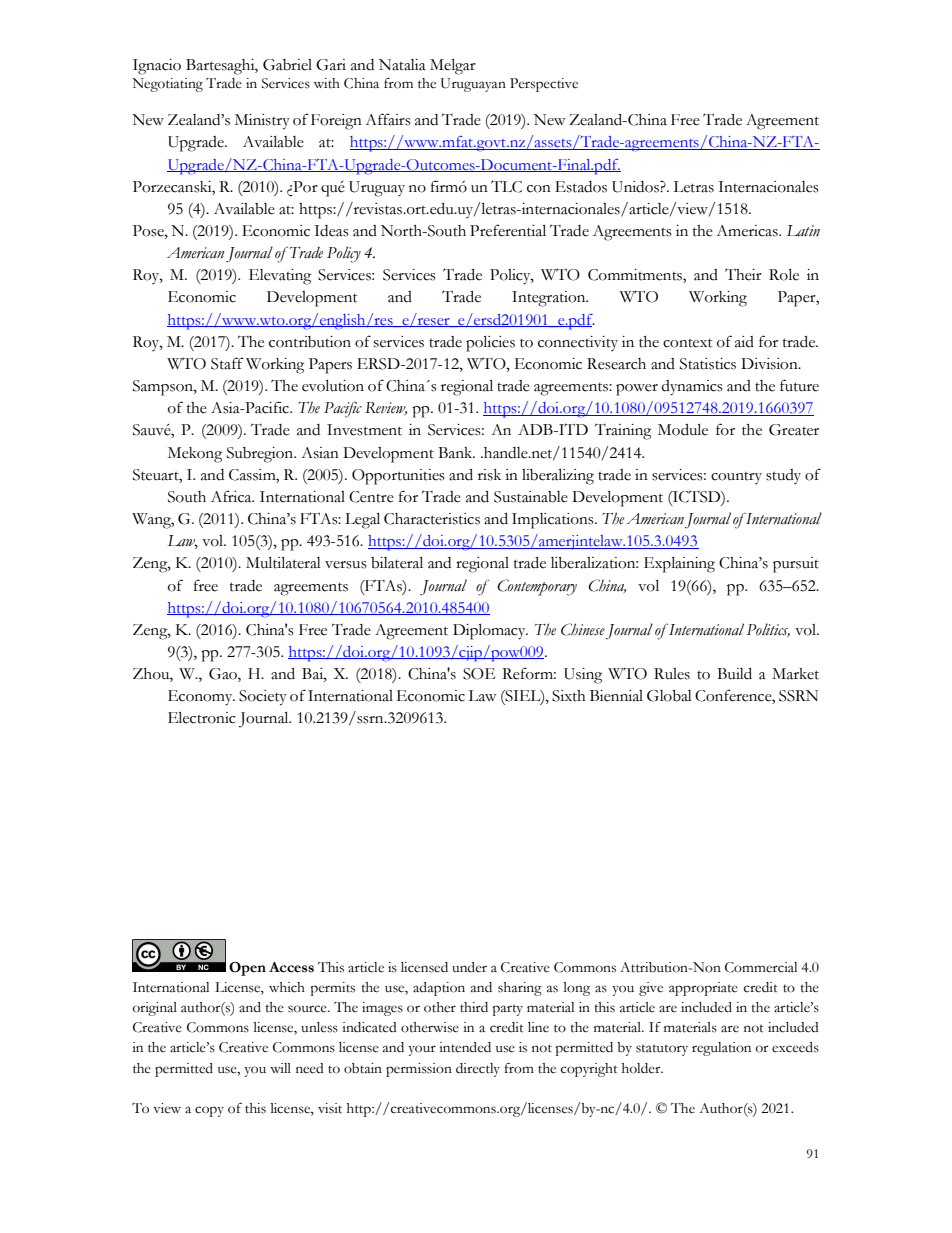 The width and height of the screenshot is (952, 1233). Describe the element at coordinates (280, 1068) in the screenshot. I see `will` at that location.
